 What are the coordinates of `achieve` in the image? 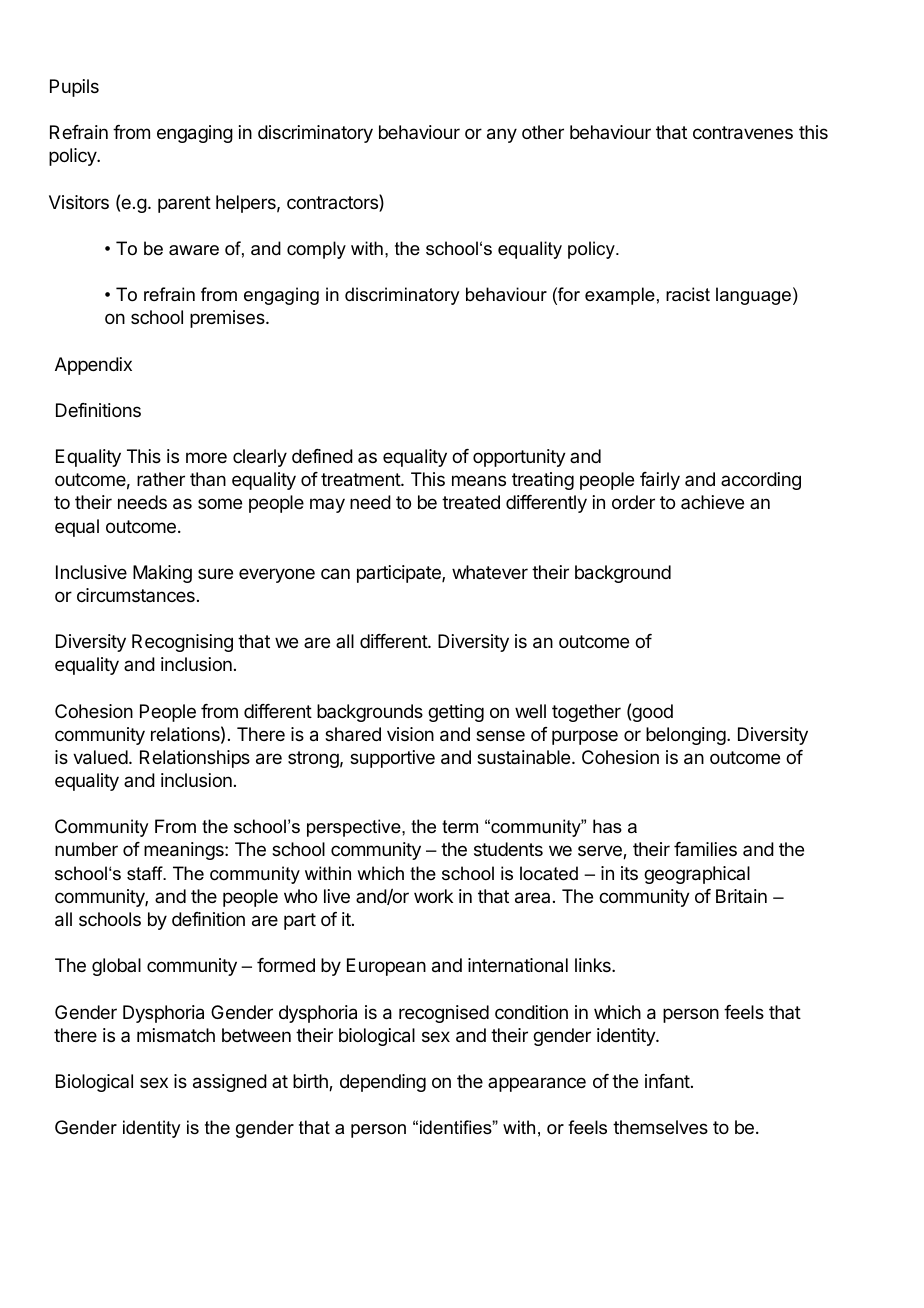 It's located at (712, 502).
